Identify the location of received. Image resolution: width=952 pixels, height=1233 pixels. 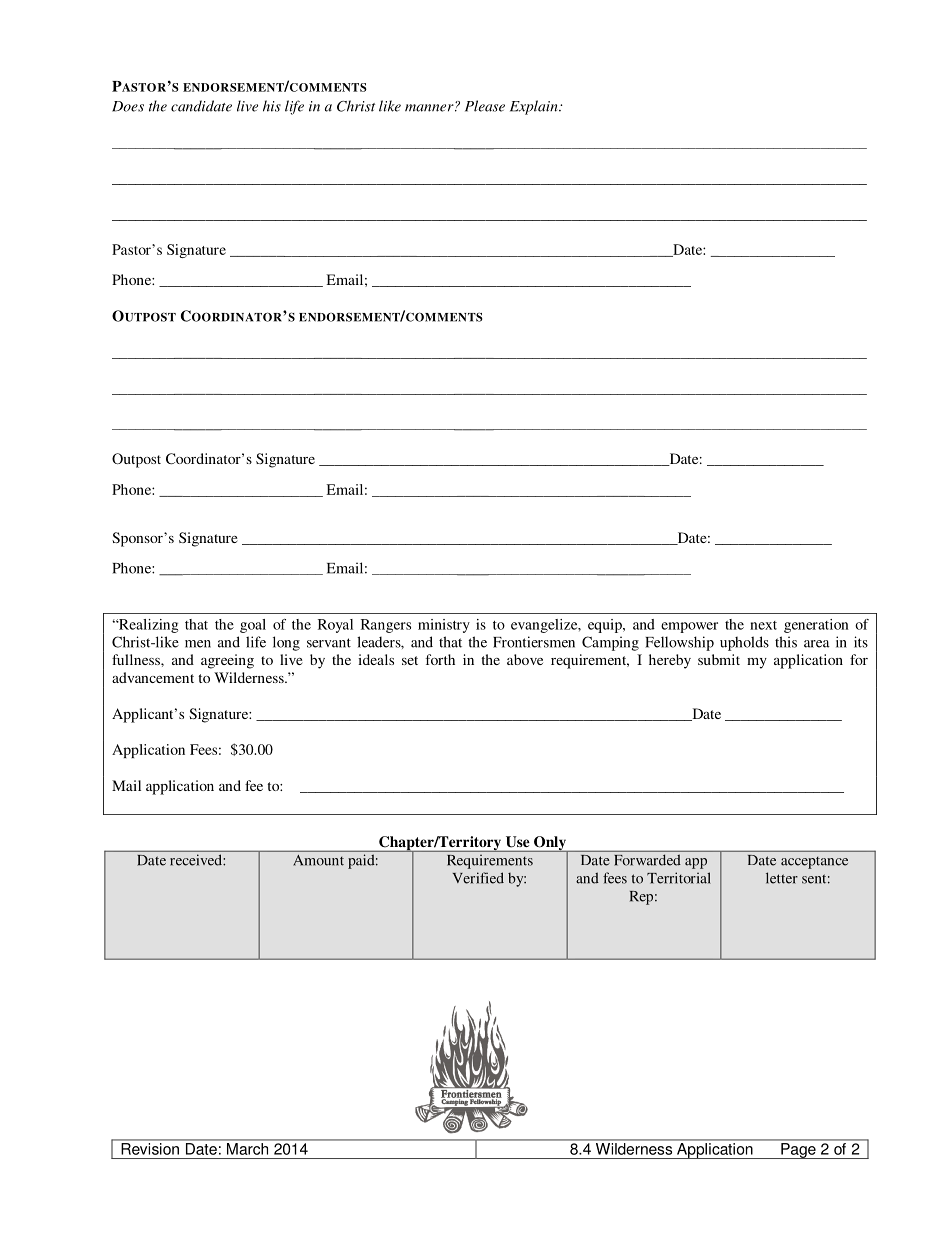
(197, 860).
